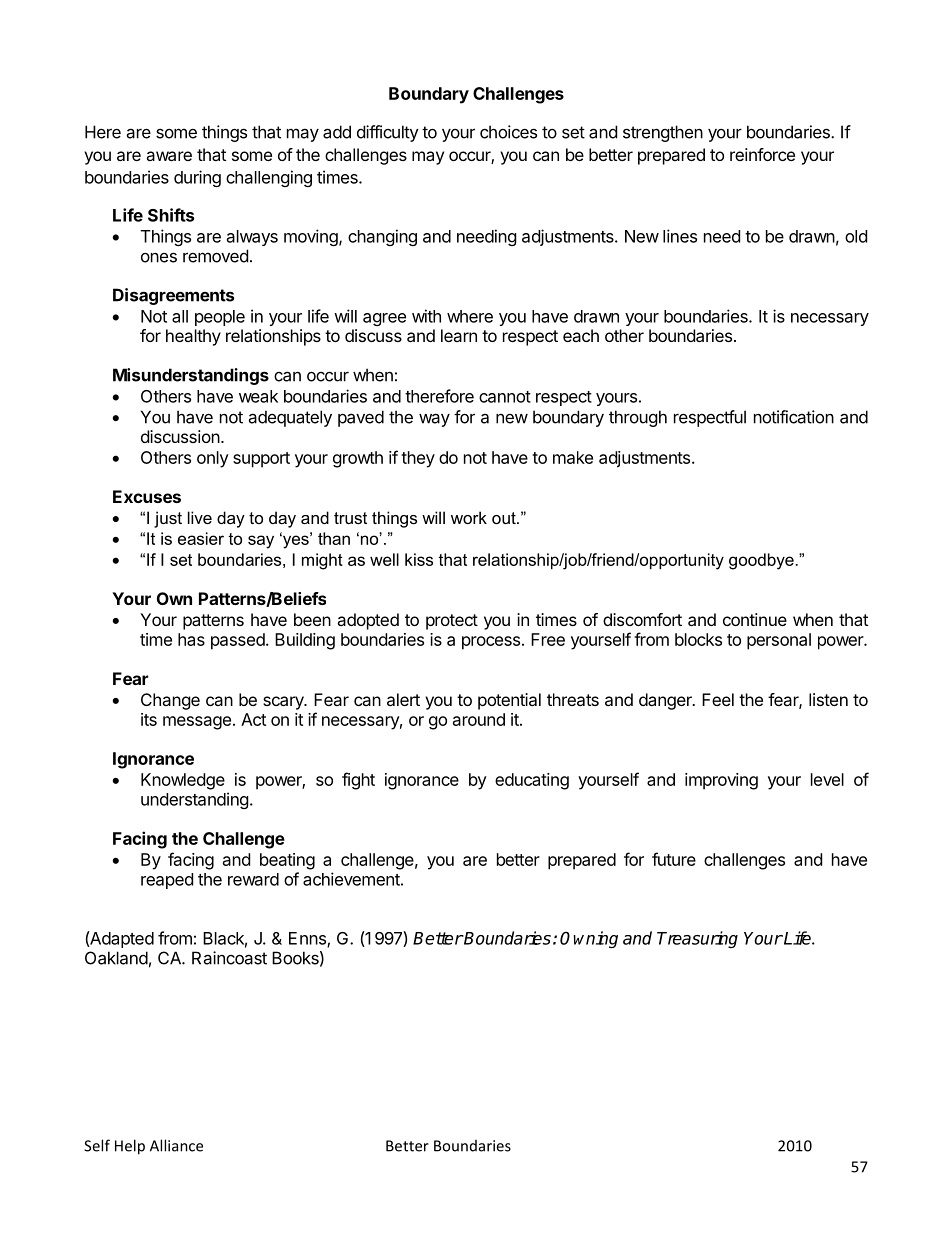 This screenshot has height=1233, width=952. Describe the element at coordinates (176, 1145) in the screenshot. I see `Alliance` at that location.
